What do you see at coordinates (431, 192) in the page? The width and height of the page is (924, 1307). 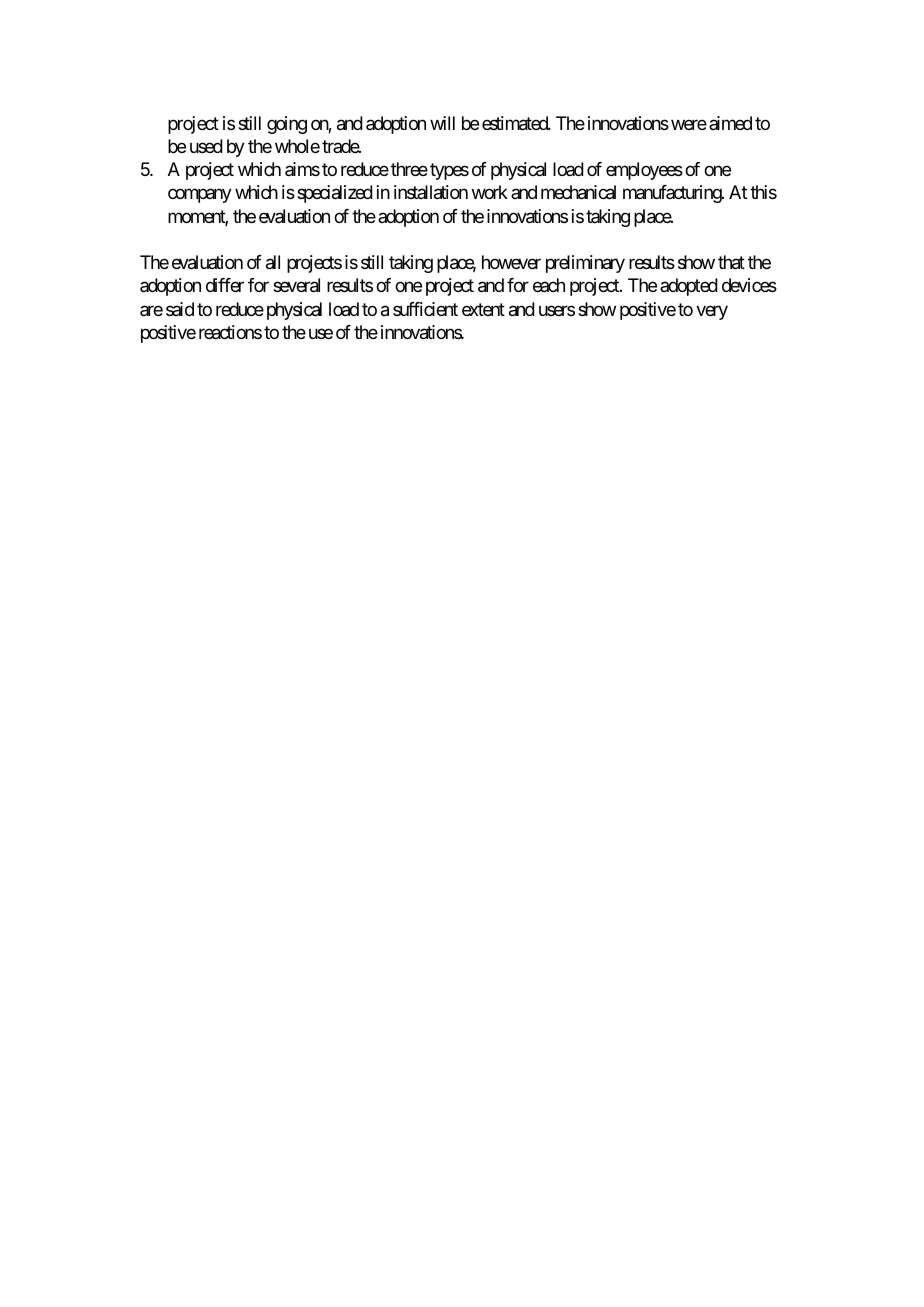 I see `installation` at bounding box center [431, 192].
